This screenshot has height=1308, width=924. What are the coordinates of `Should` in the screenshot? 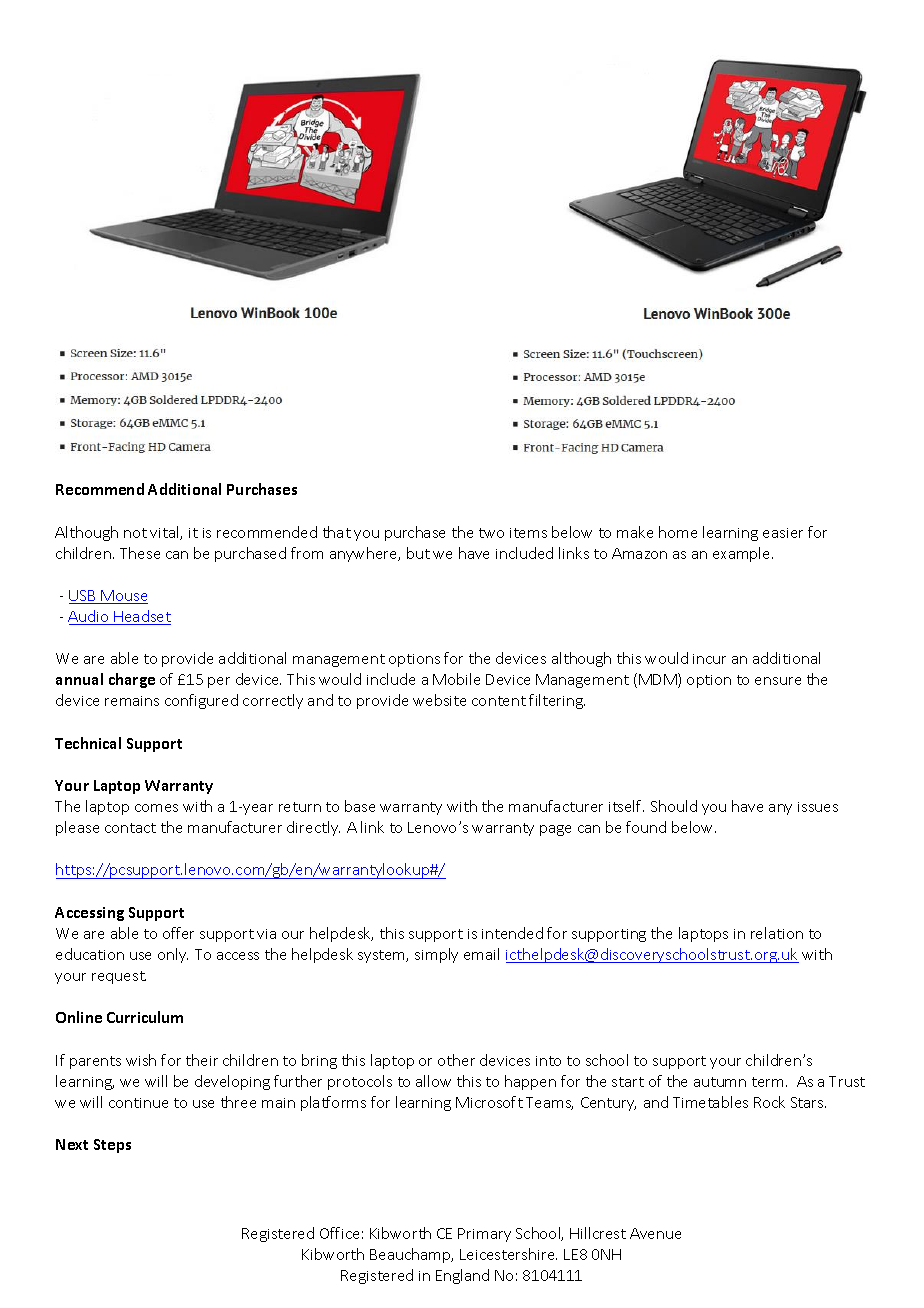 It's located at (674, 806).
